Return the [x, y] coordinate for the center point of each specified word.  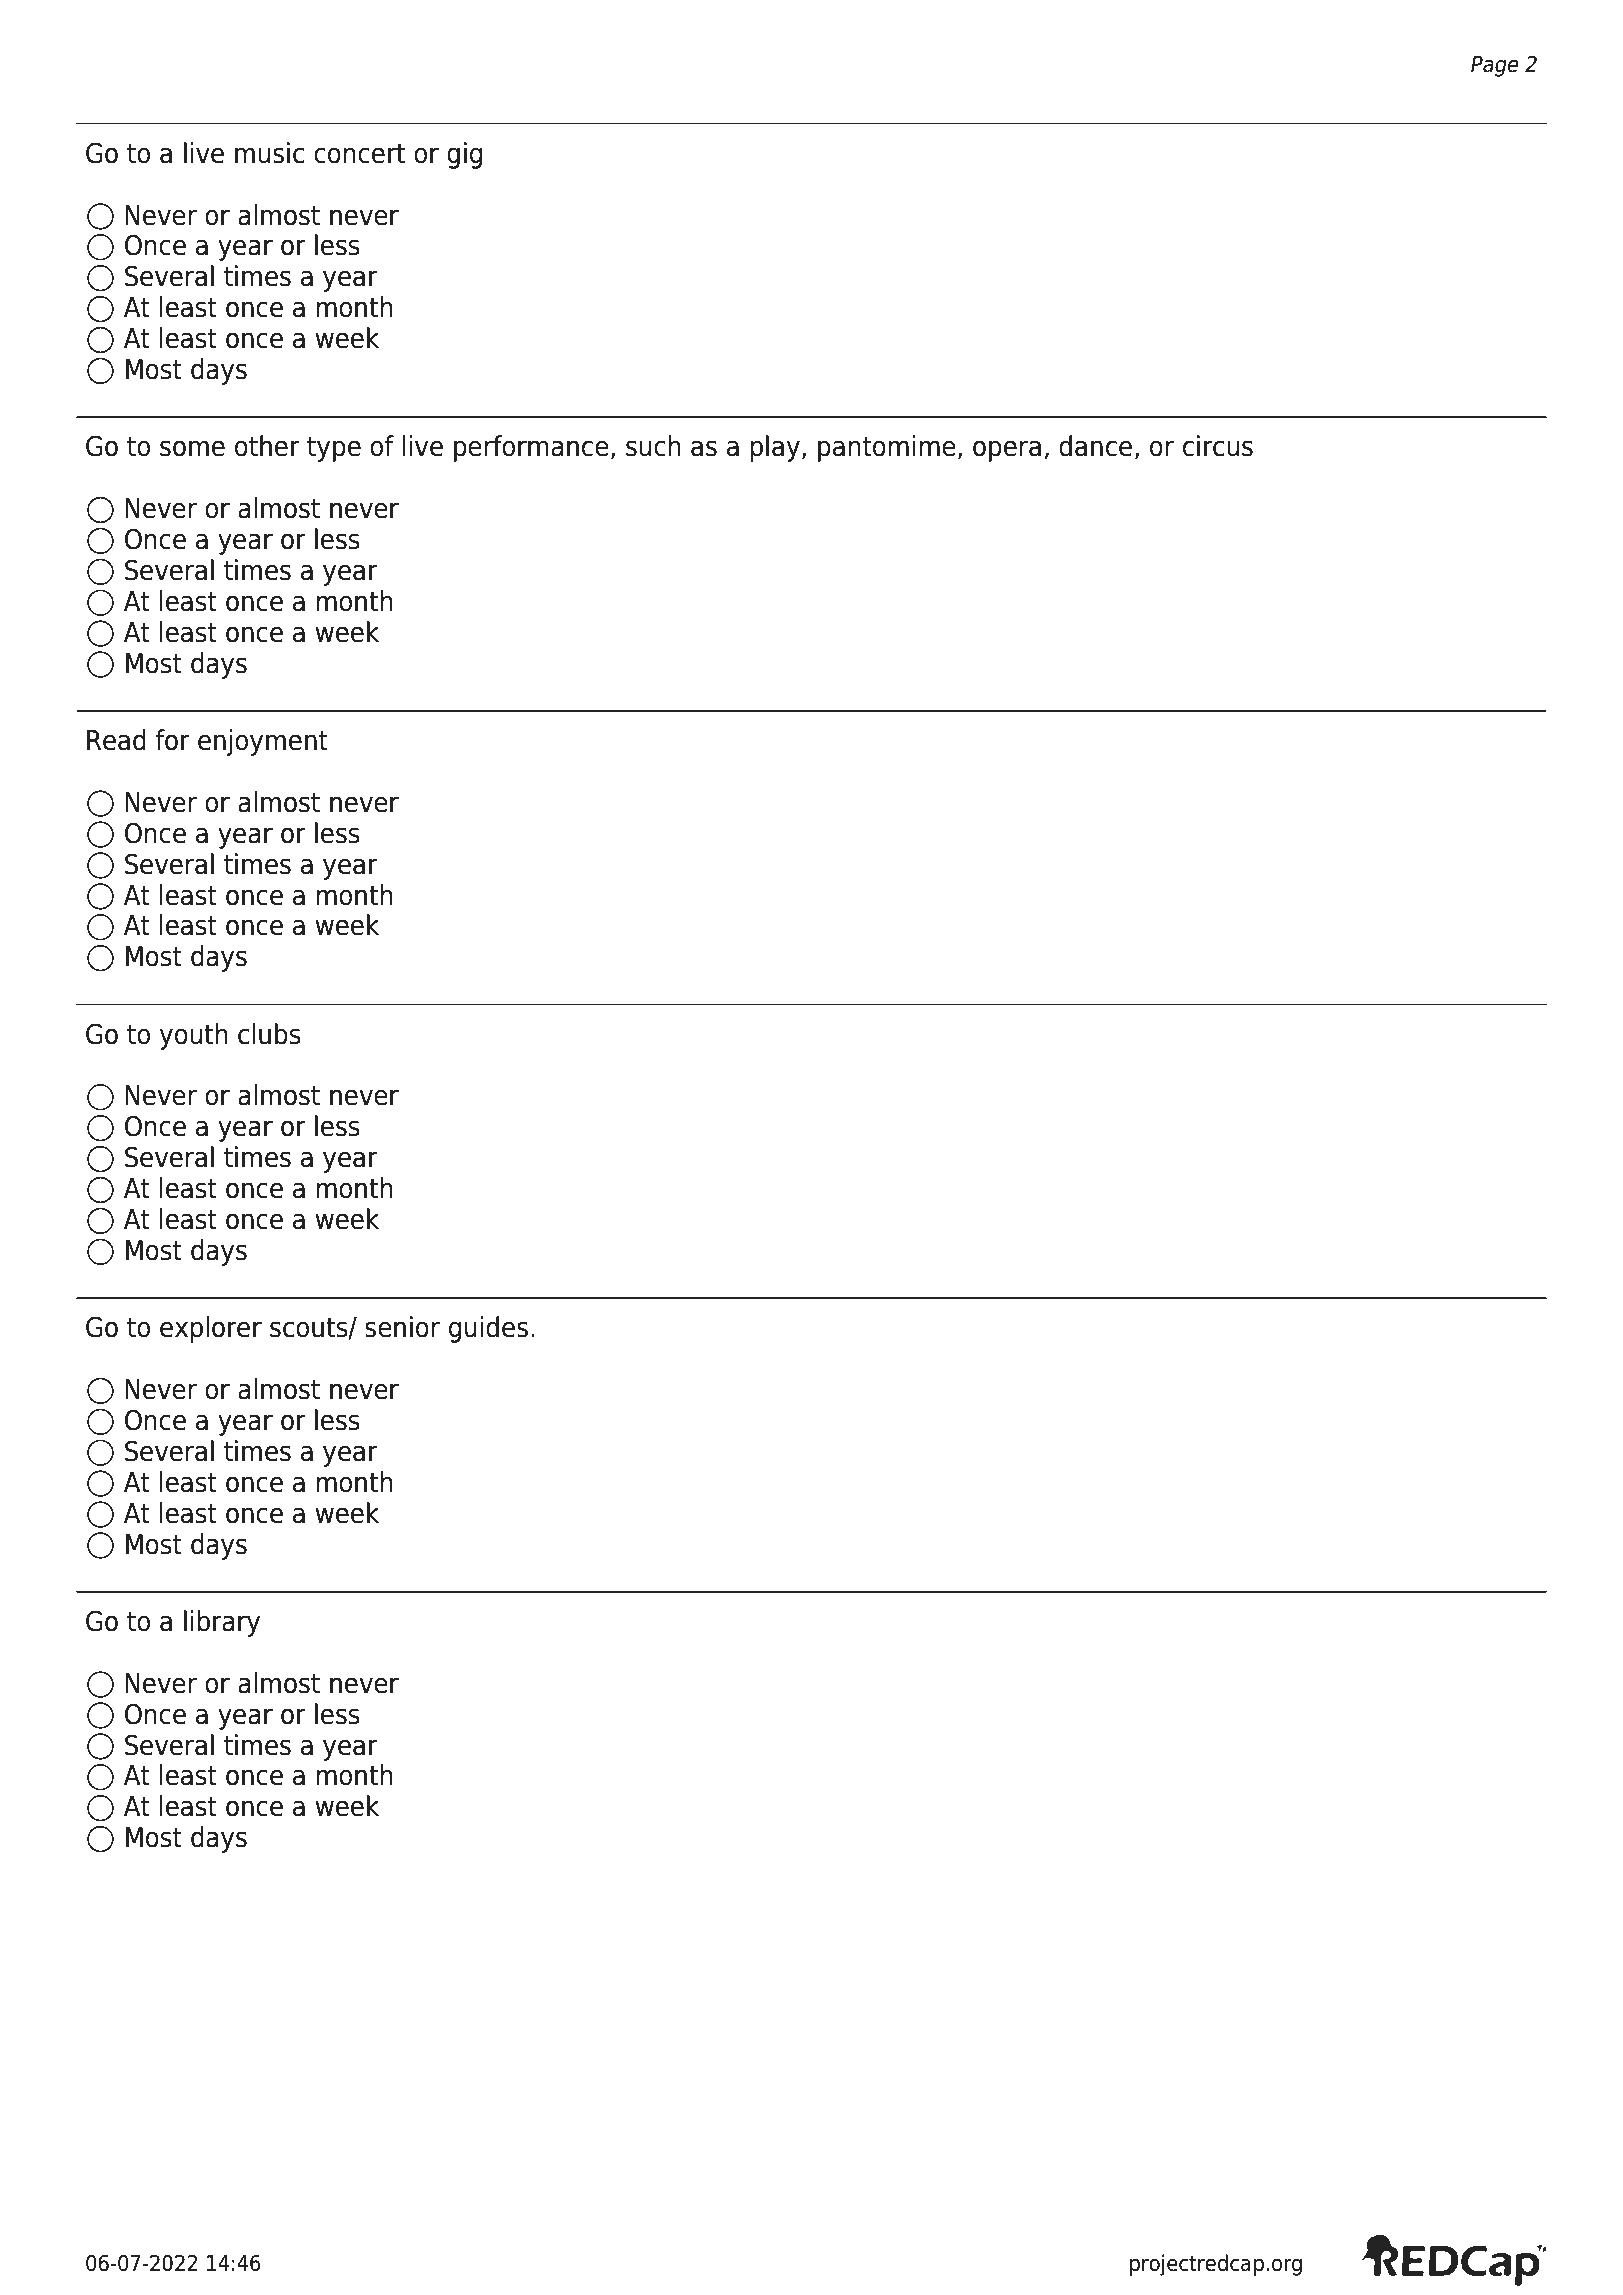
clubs [269, 1034]
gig [464, 155]
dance [1095, 446]
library [222, 1623]
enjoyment [263, 742]
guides [488, 1329]
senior [402, 1327]
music [269, 153]
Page [1495, 66]
